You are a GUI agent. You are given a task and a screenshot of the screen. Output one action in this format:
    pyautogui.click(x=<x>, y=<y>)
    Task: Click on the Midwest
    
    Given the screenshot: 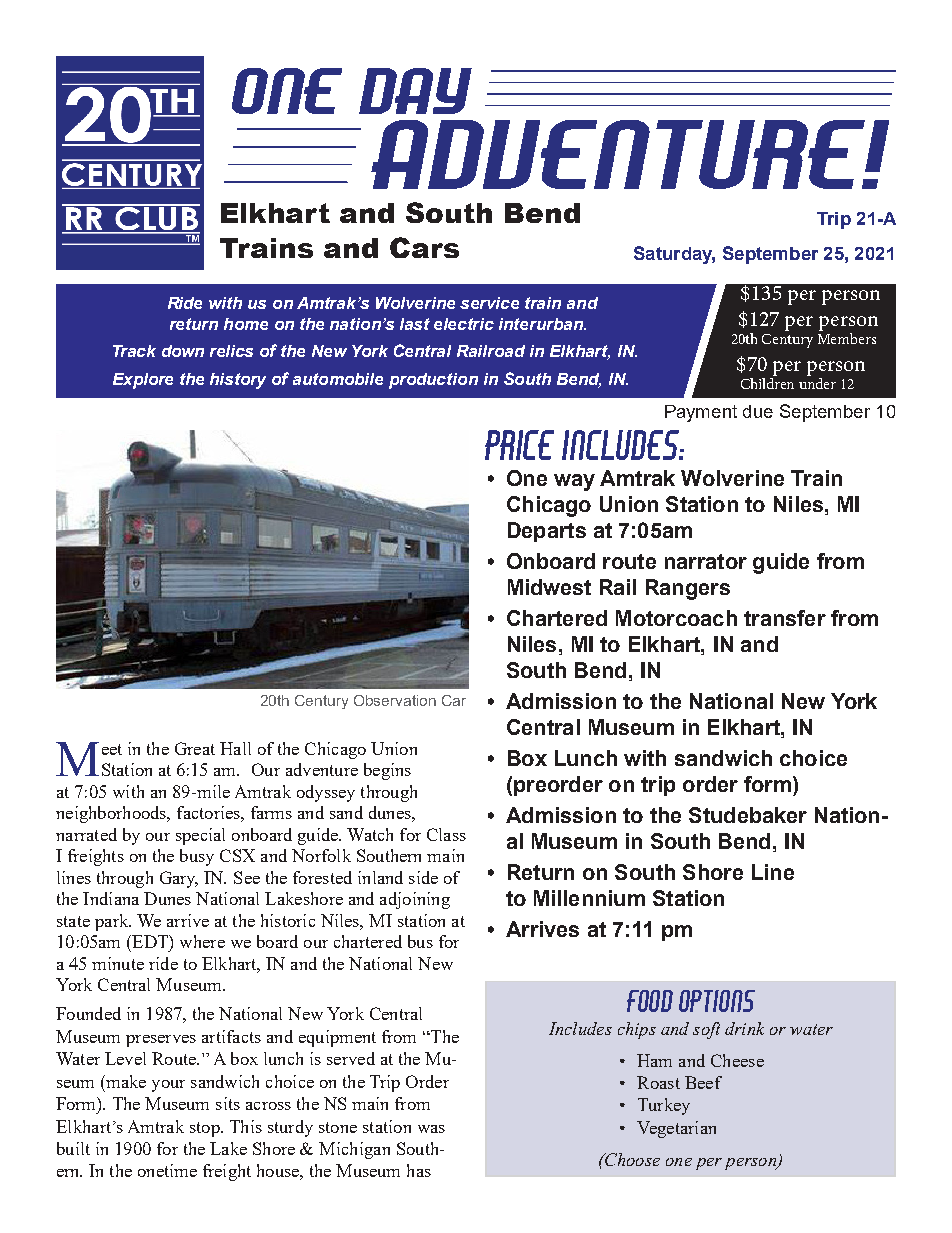 What is the action you would take?
    pyautogui.click(x=549, y=587)
